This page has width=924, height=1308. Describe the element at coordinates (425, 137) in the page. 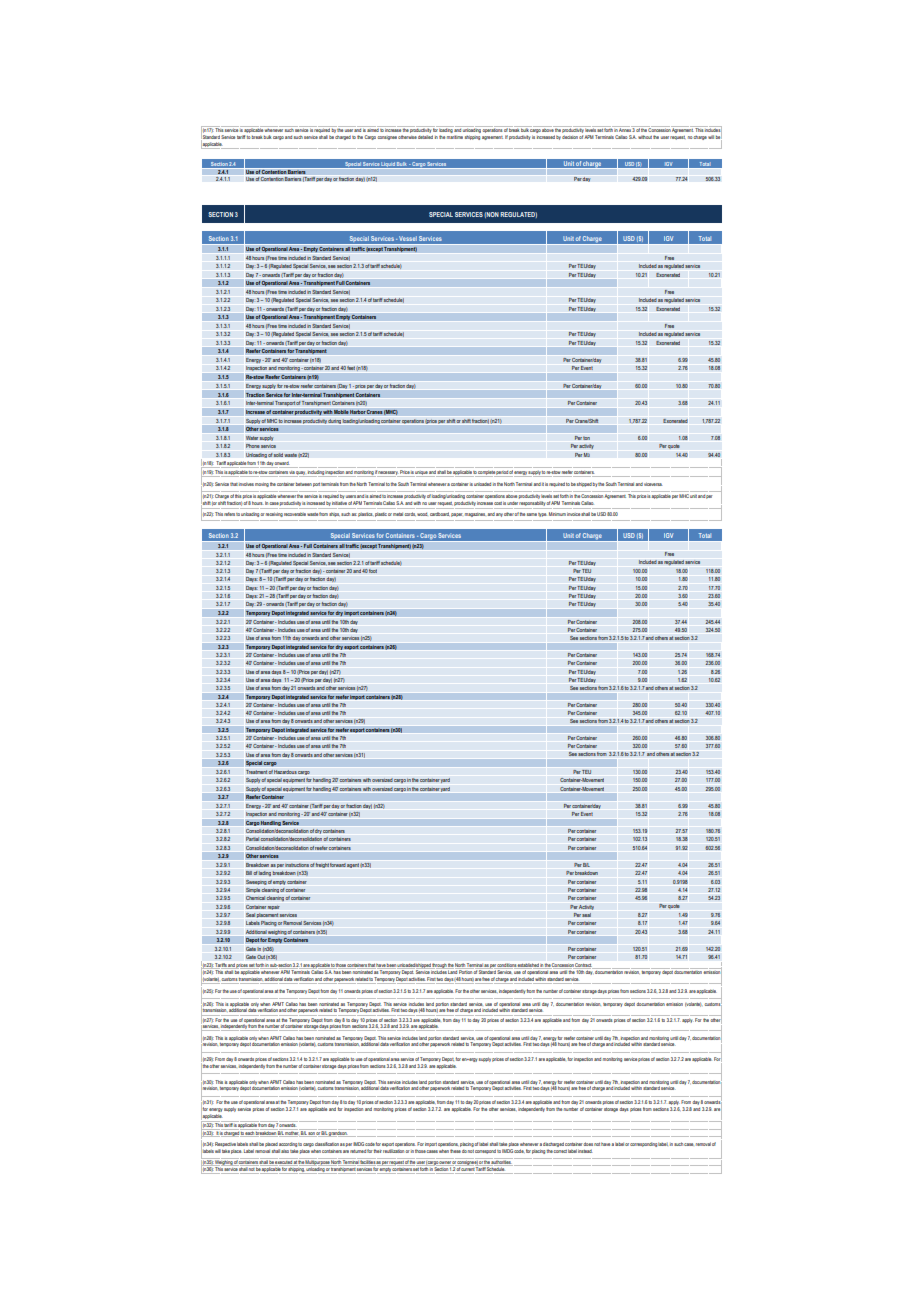

I see `detailed` at that location.
